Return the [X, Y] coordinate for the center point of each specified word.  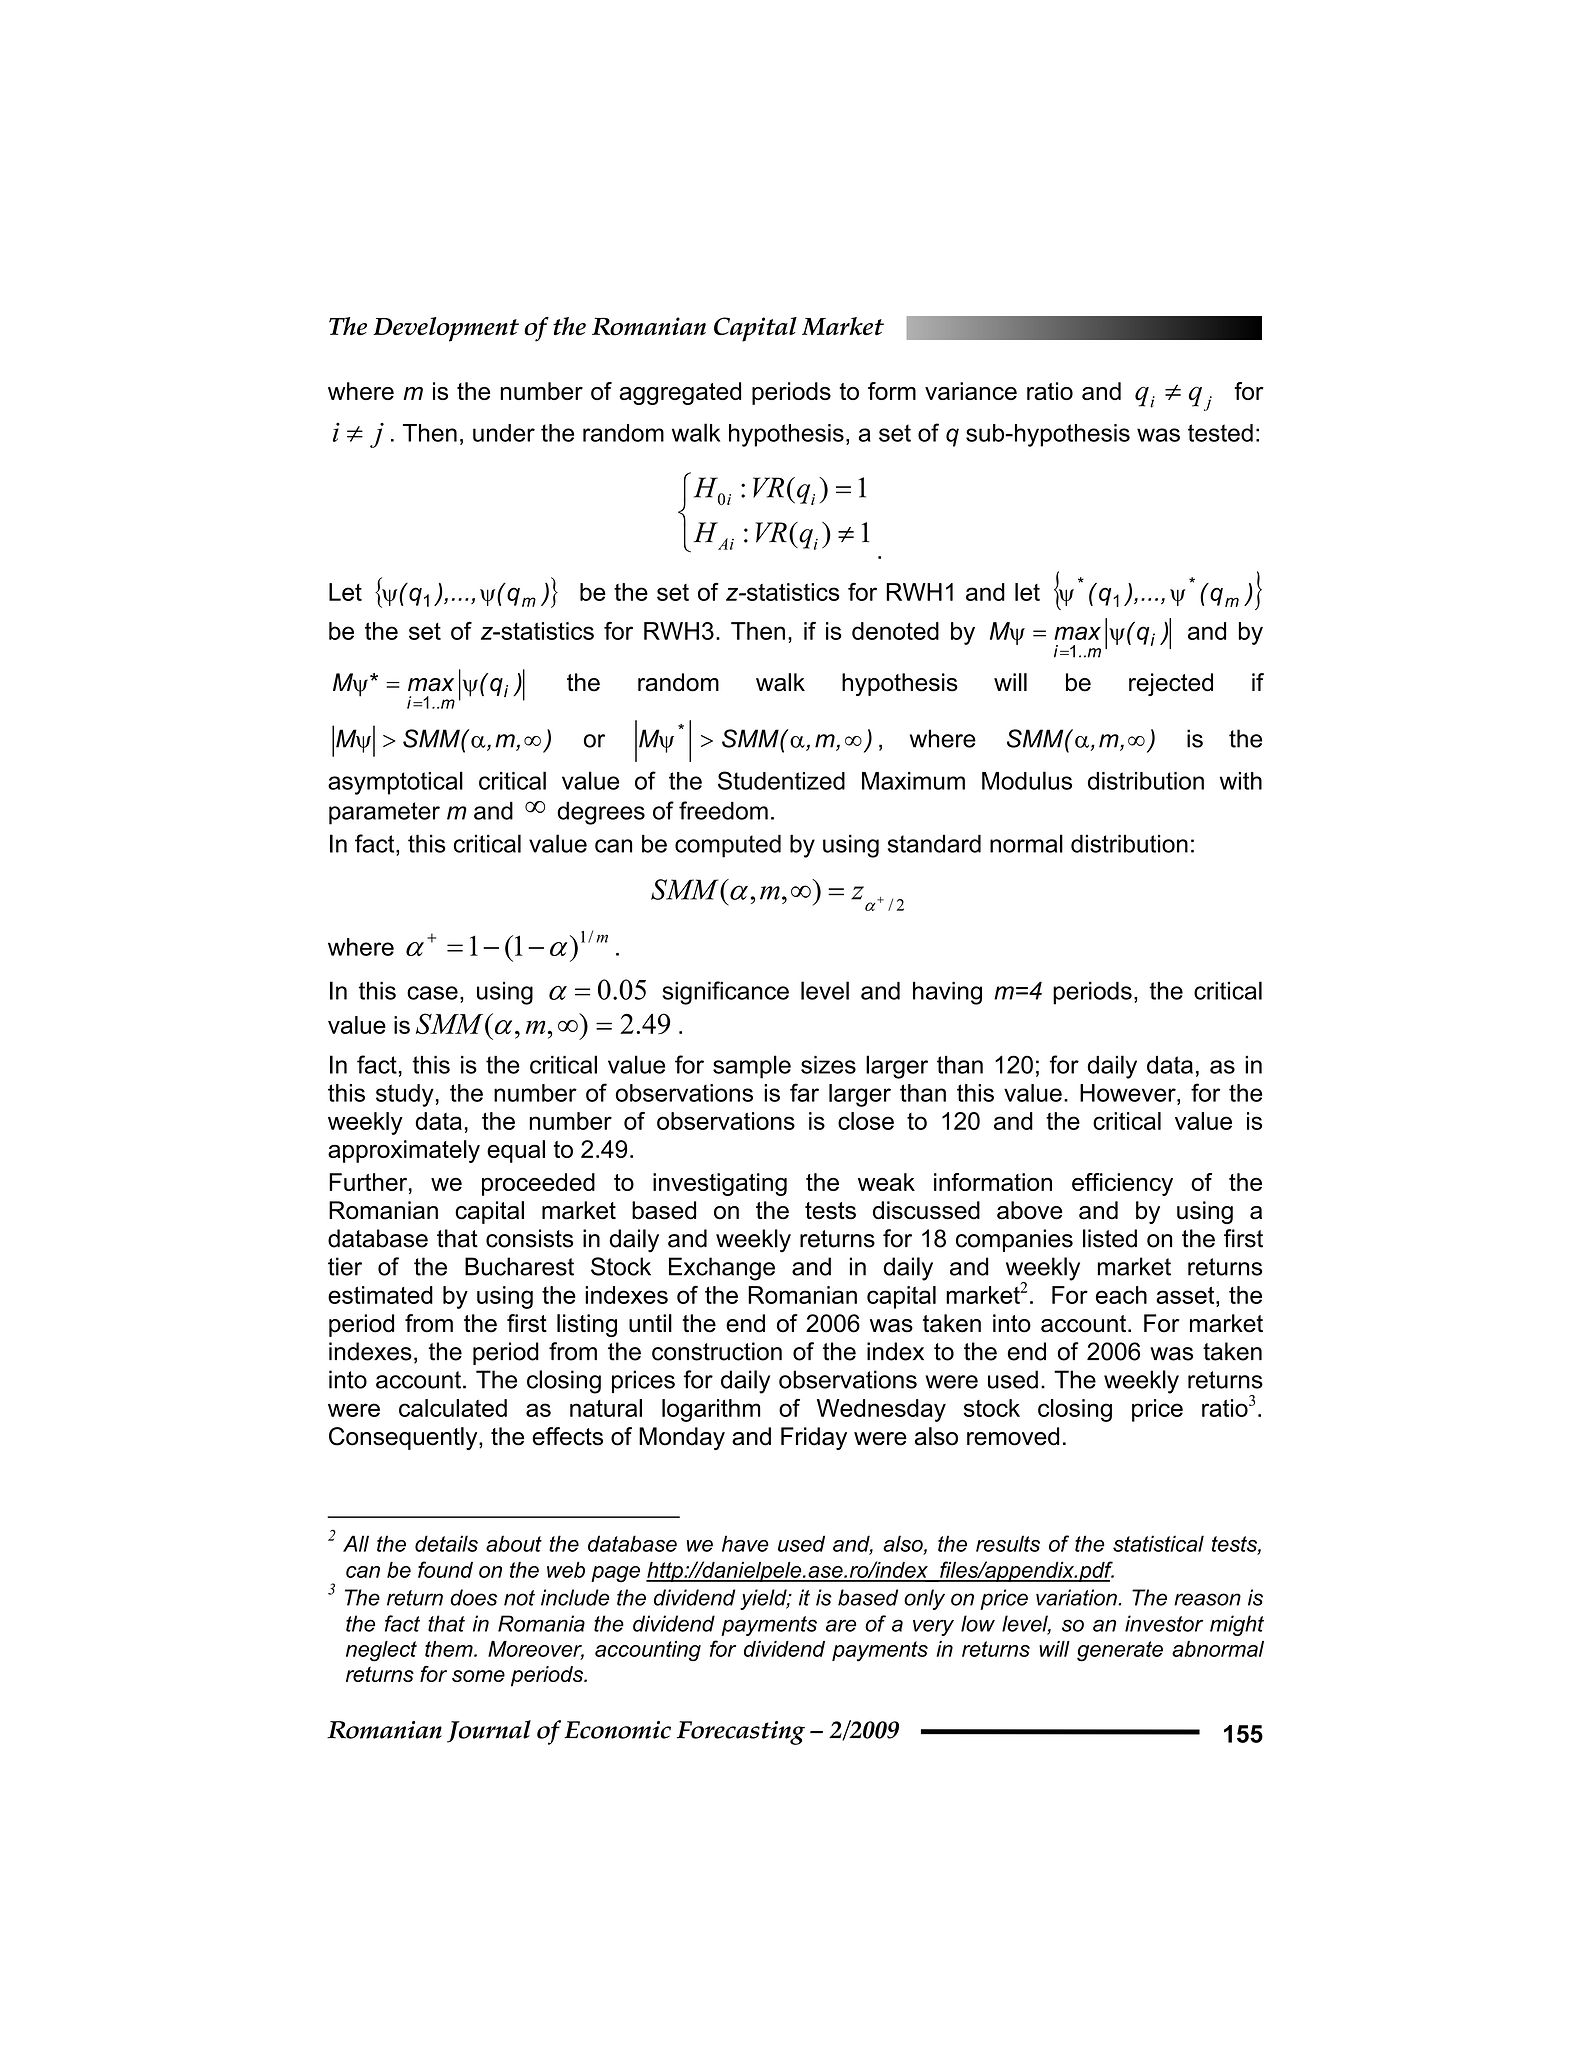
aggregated [680, 393]
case [432, 993]
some [478, 1676]
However [1129, 1093]
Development [446, 329]
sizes [828, 1065]
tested [1220, 433]
